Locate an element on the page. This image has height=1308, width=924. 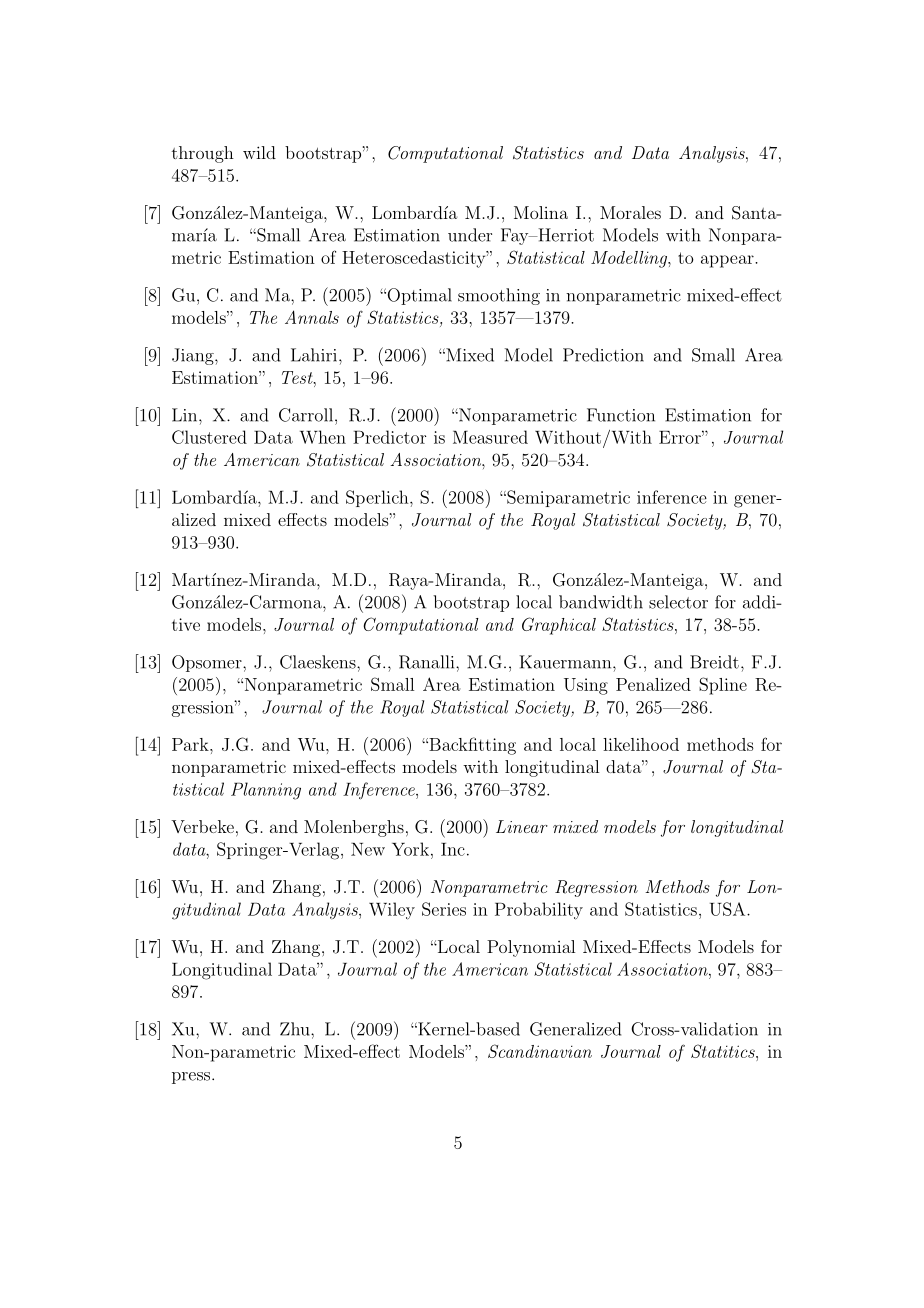
Graphical is located at coordinates (559, 626).
